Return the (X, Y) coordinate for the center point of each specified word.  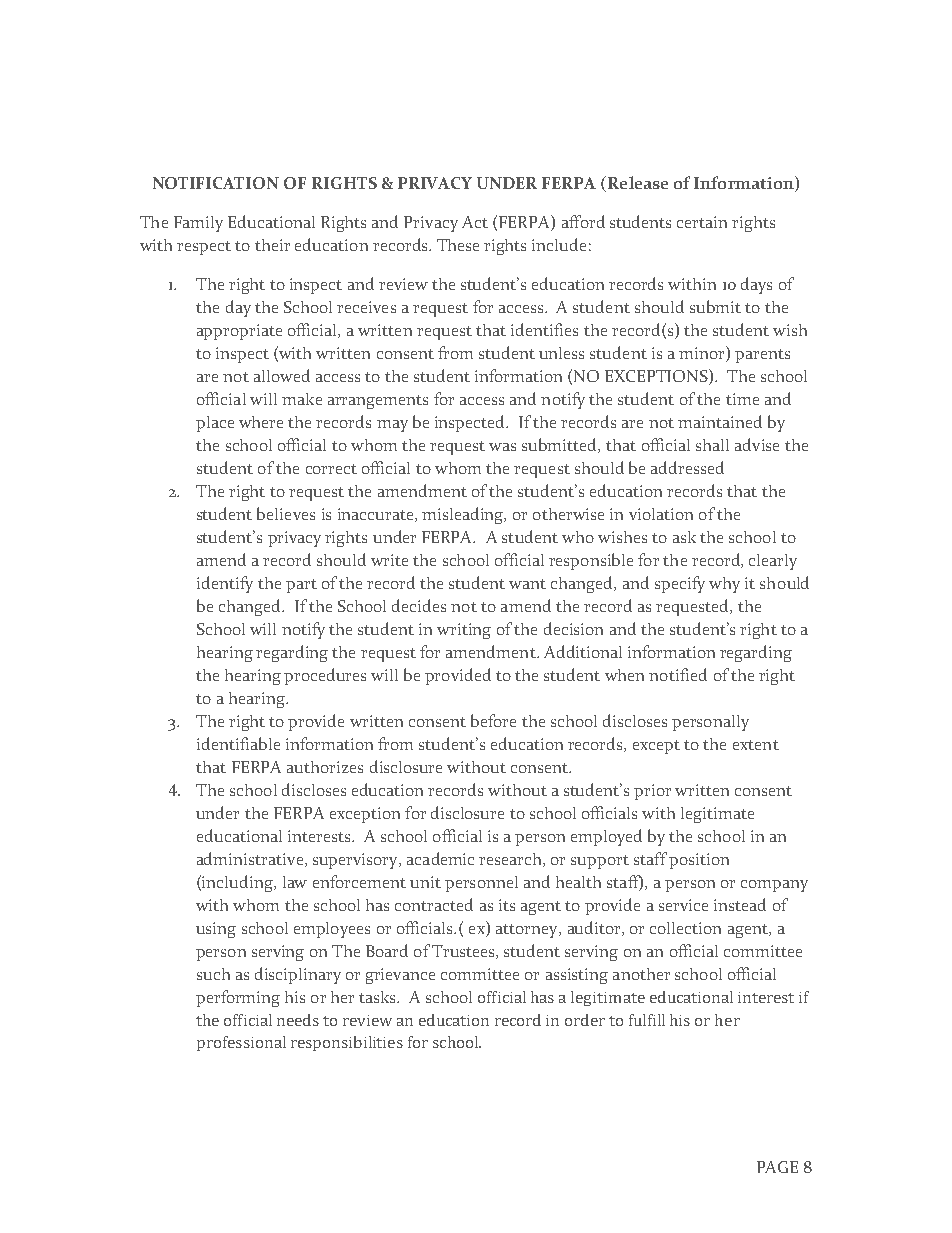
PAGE (777, 1167)
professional (241, 1043)
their (272, 245)
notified (678, 674)
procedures (325, 676)
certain (702, 222)
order (585, 1020)
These (458, 245)
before (493, 720)
